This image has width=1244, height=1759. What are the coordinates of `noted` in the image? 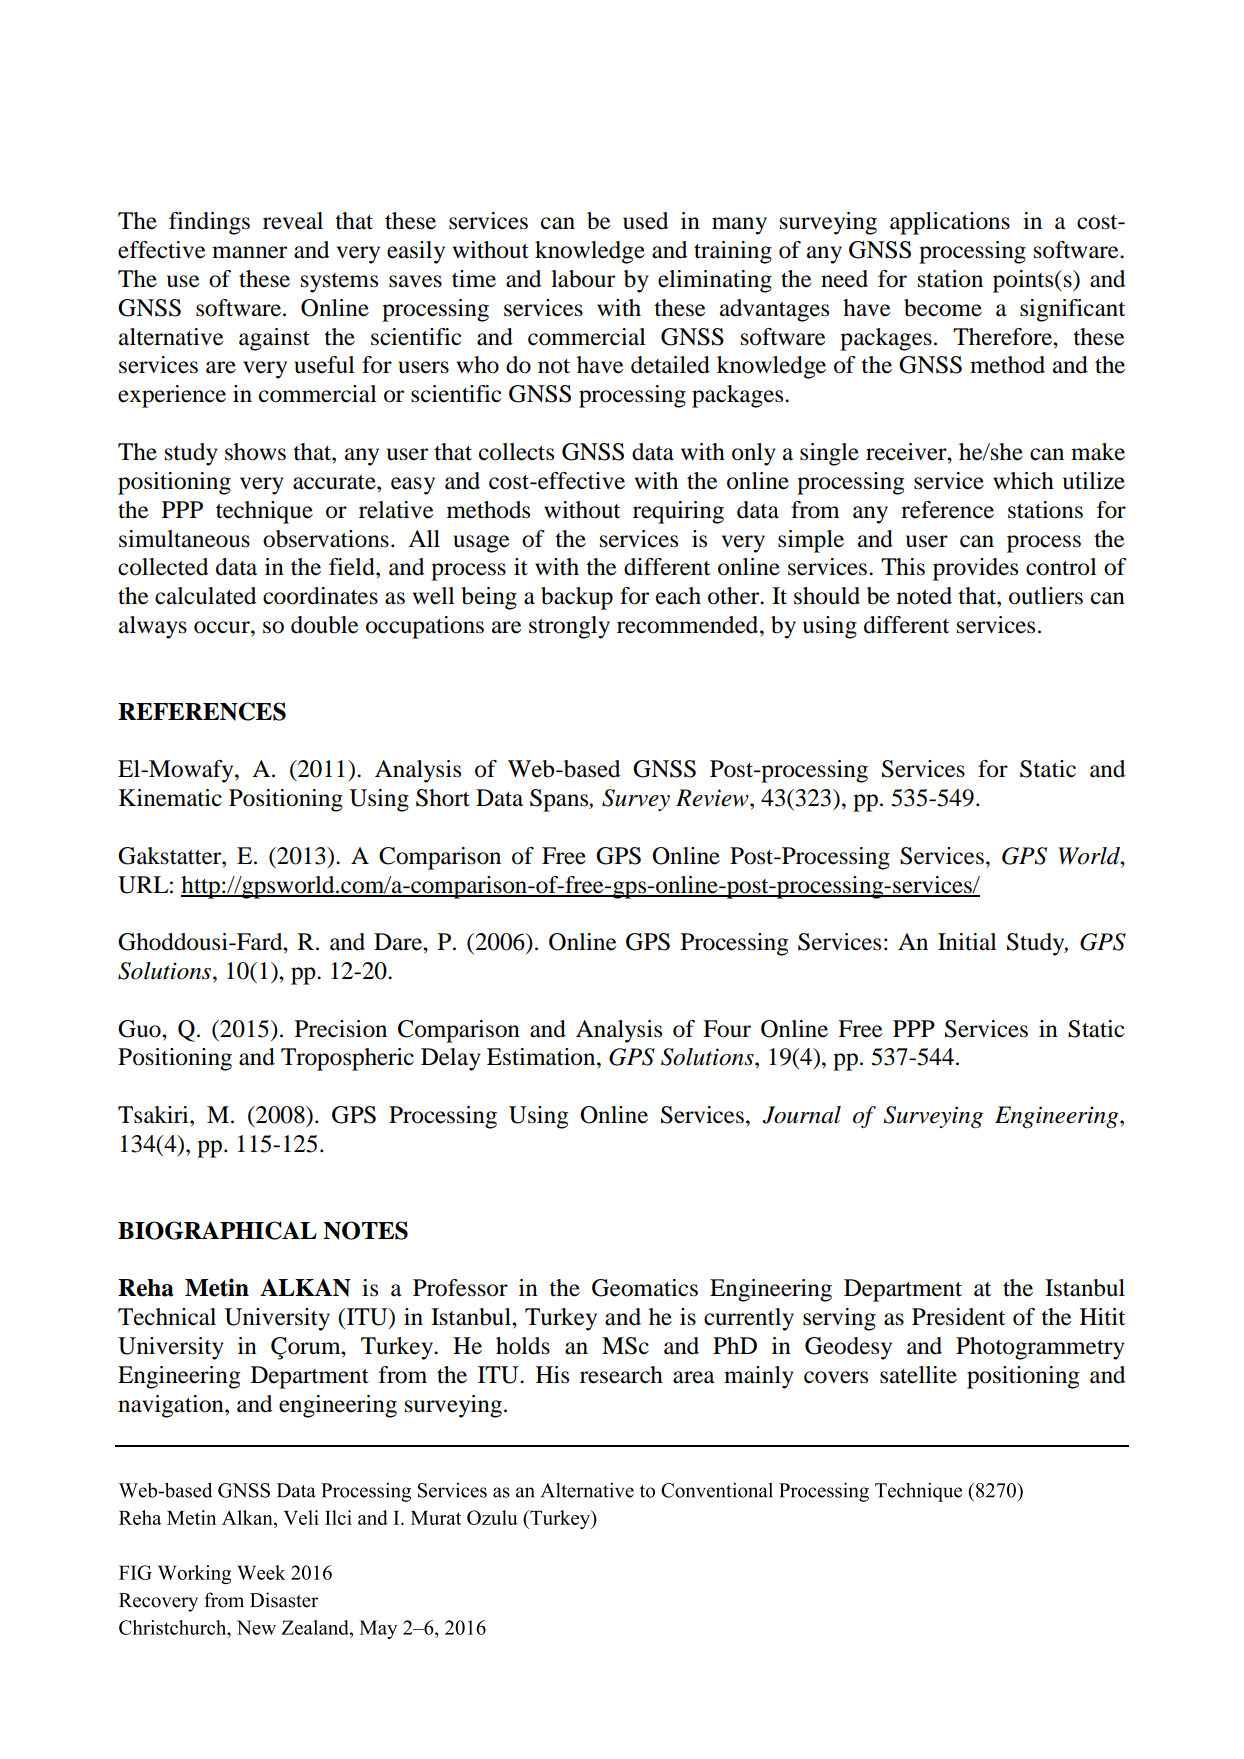 It's located at (924, 596).
